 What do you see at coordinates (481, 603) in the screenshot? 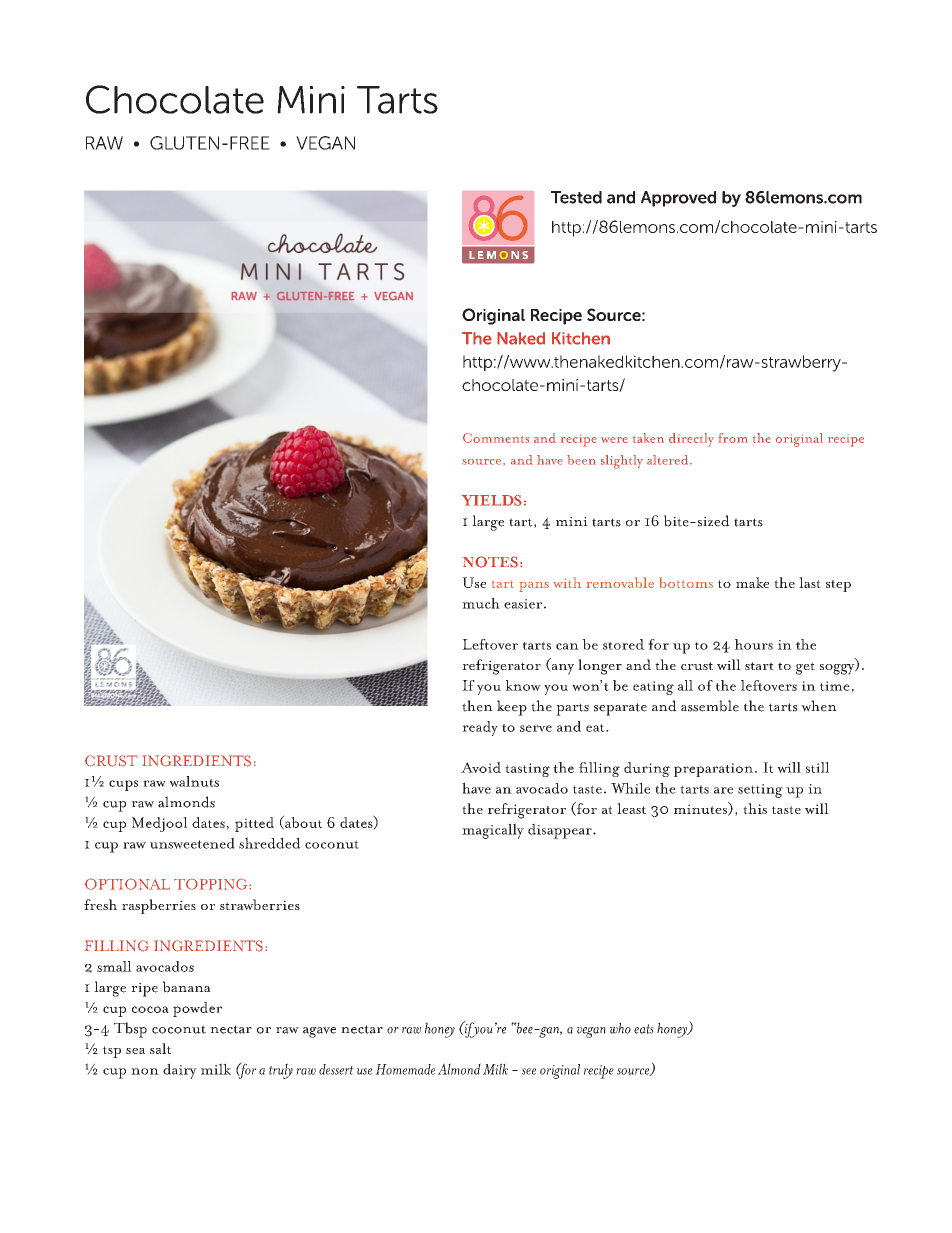
I see `much` at bounding box center [481, 603].
